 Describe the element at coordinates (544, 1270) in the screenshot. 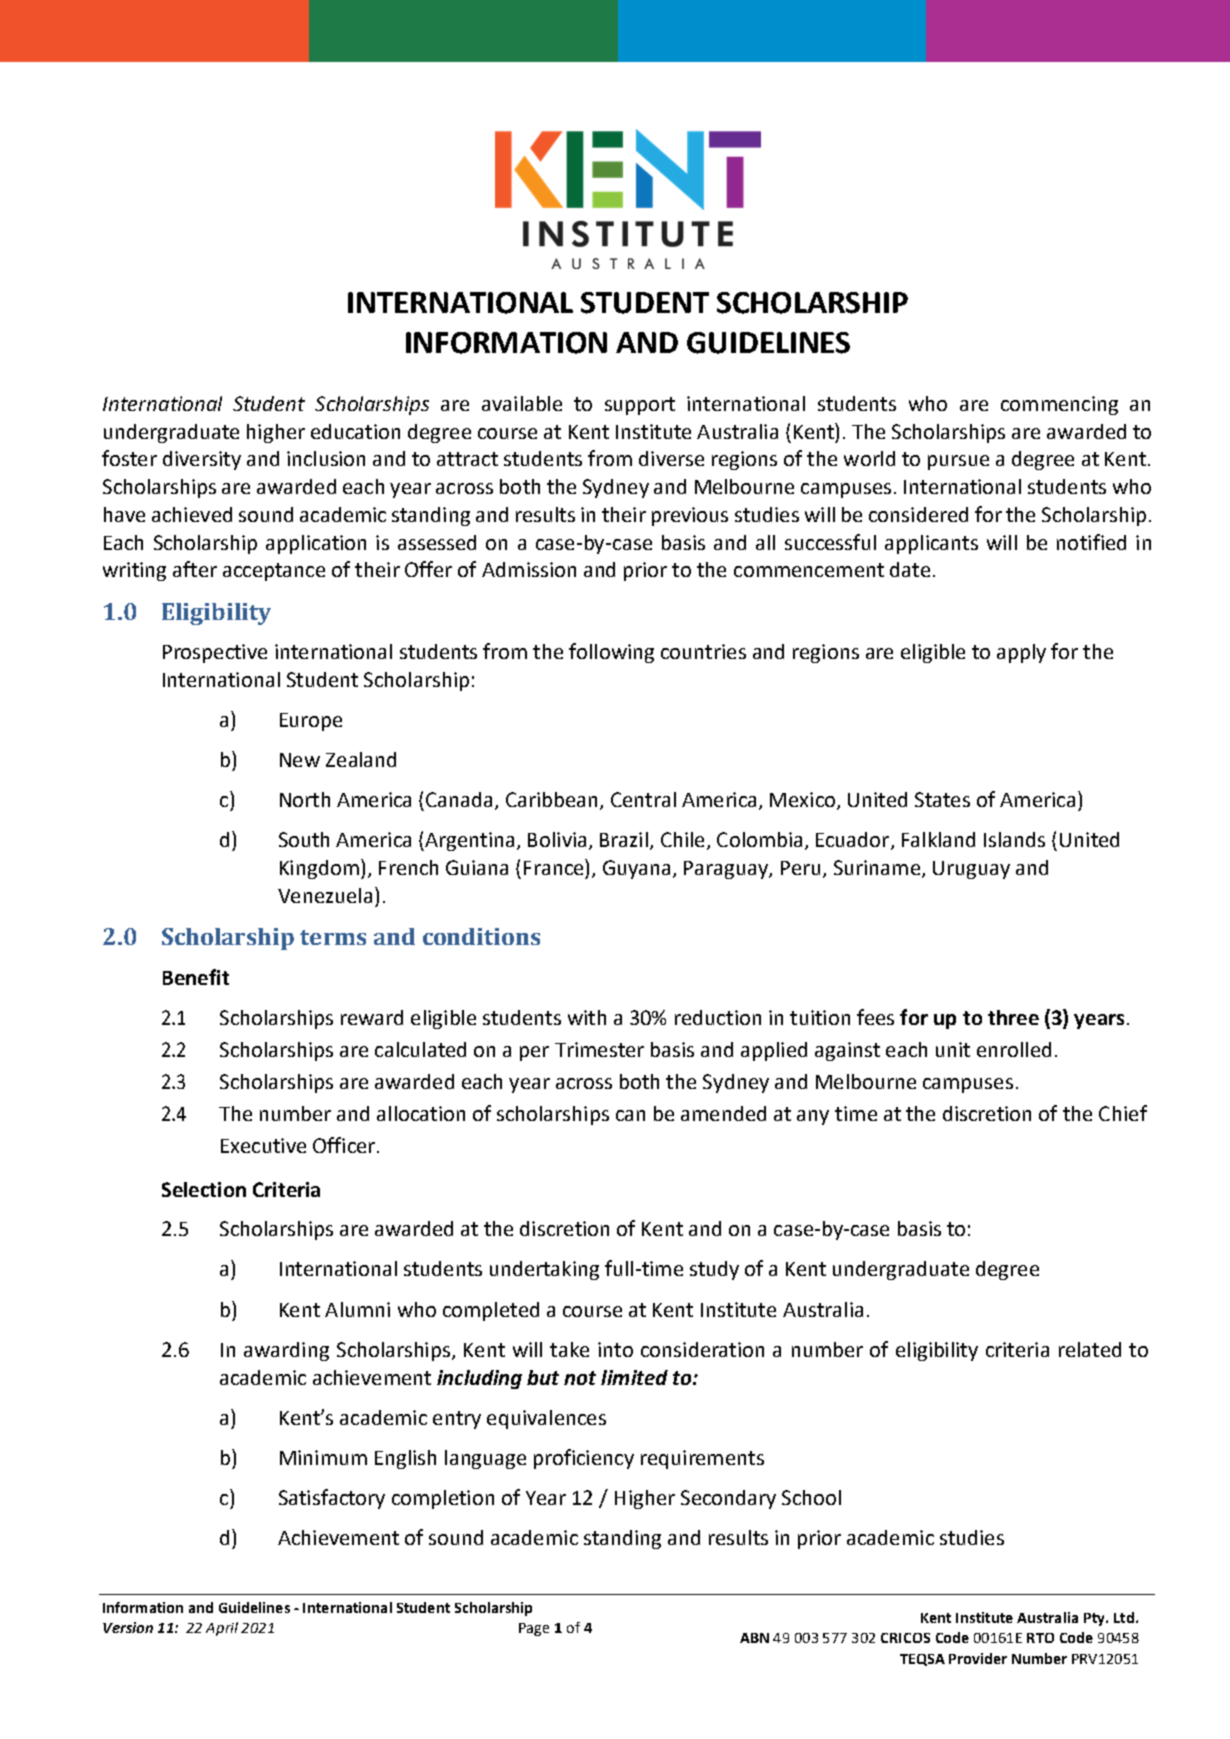

I see `undertaking` at that location.
